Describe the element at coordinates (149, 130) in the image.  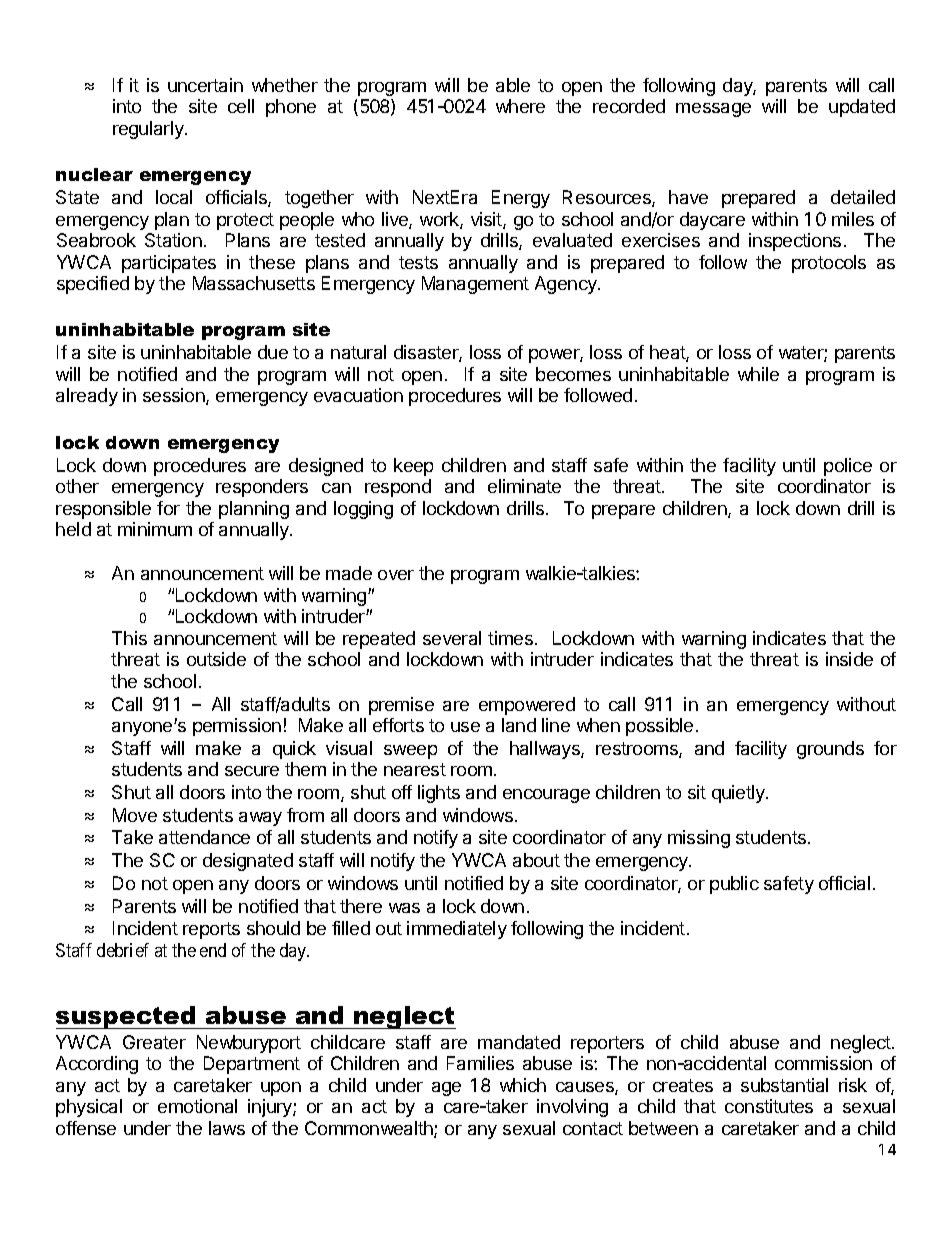
I see `regularly` at that location.
